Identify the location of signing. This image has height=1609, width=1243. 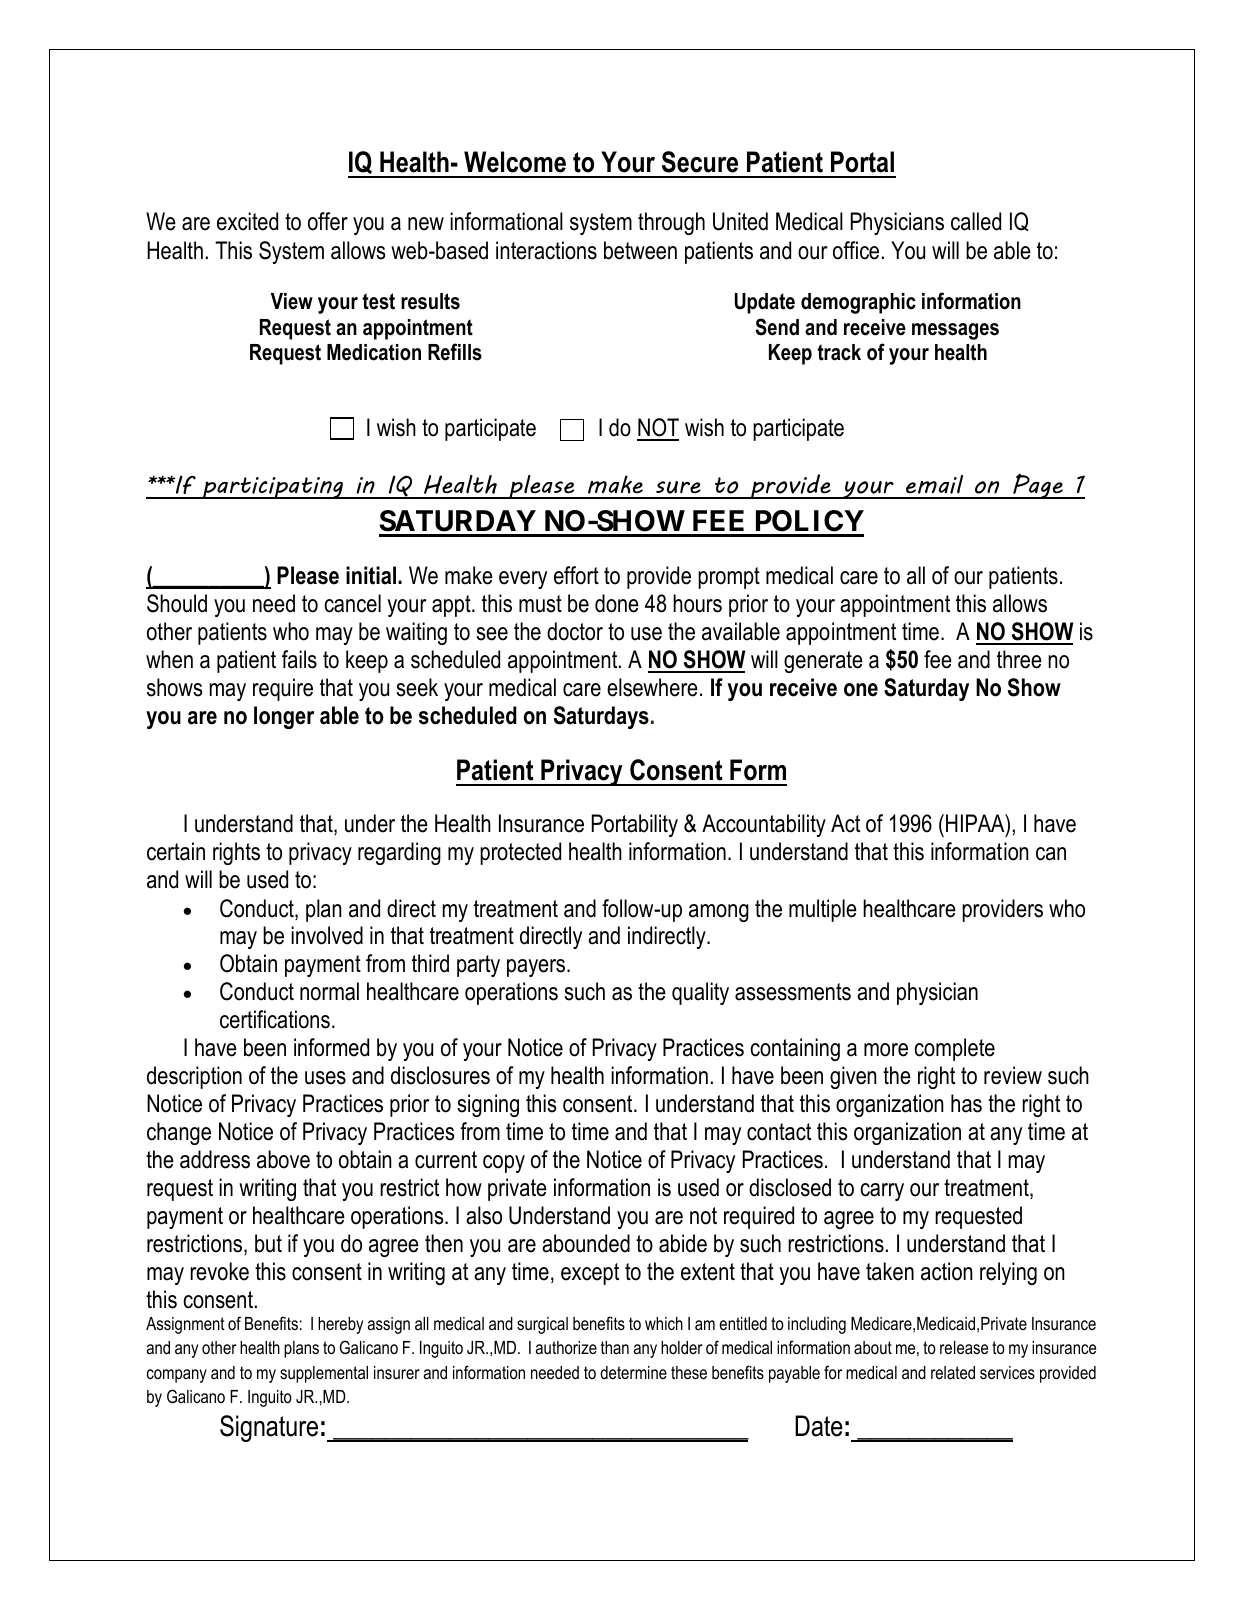
(488, 1105).
